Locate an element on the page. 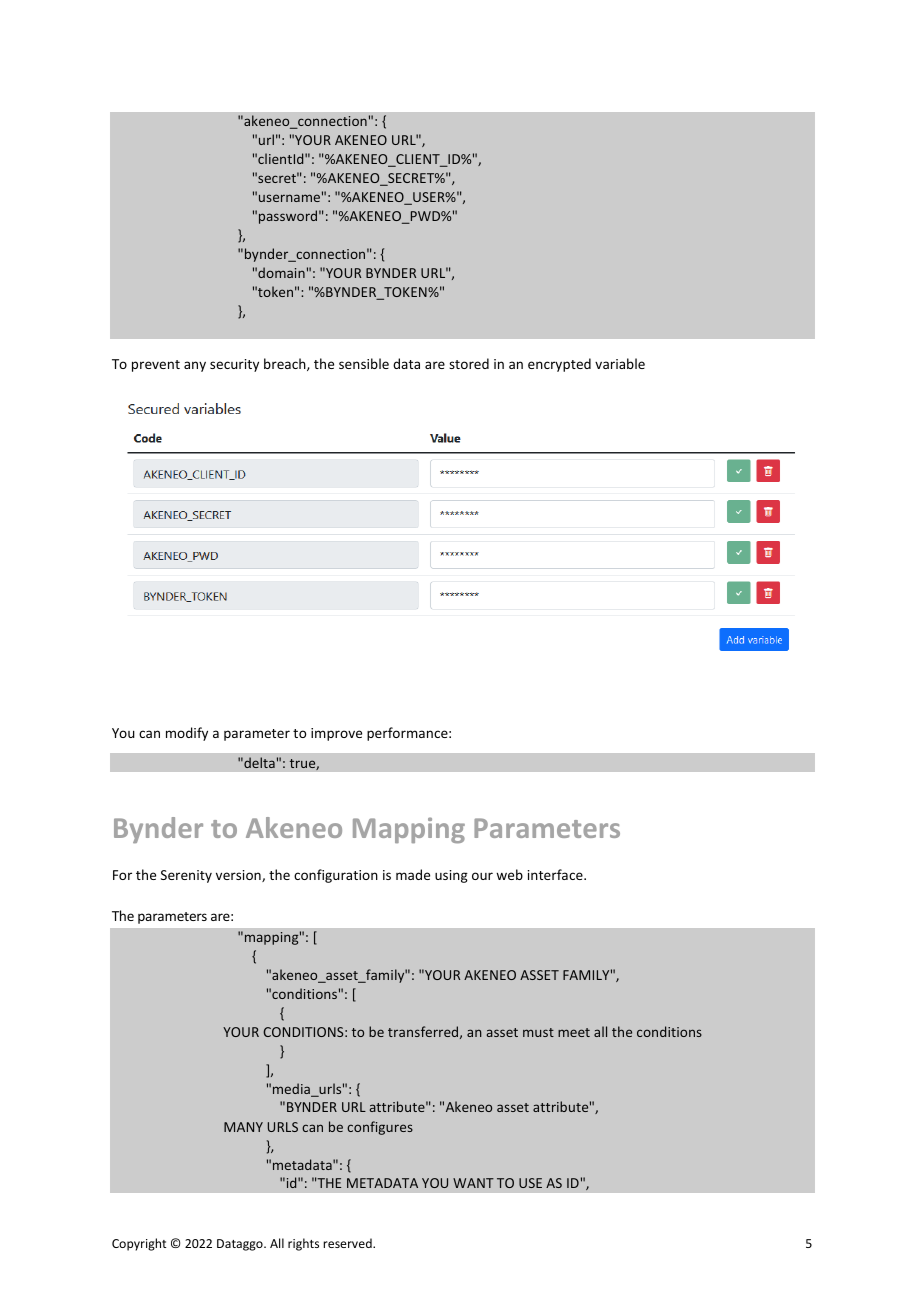 The image size is (924, 1307). interface is located at coordinates (556, 874).
